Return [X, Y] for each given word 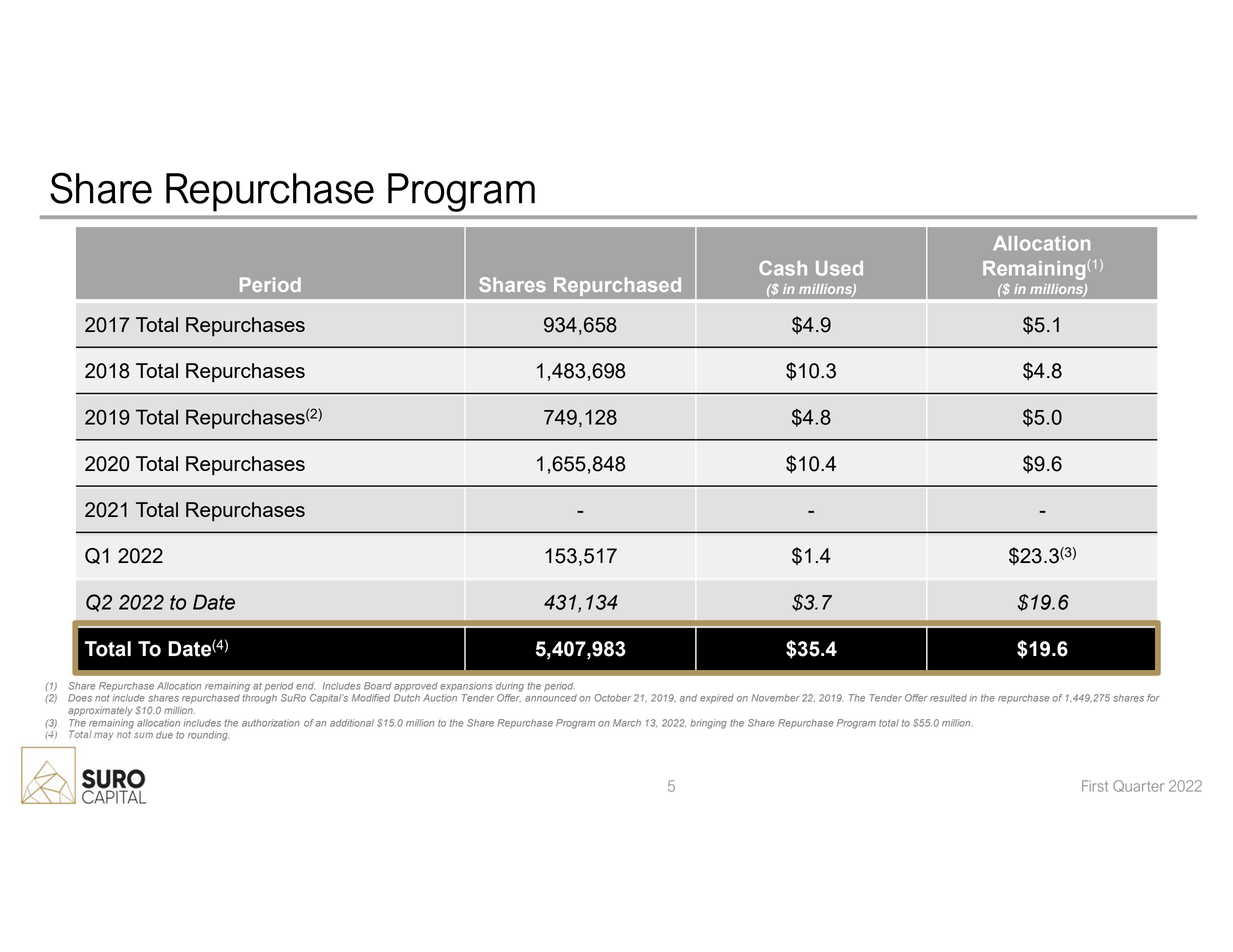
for [1153, 698]
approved [416, 687]
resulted [948, 698]
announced [551, 698]
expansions [466, 687]
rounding [208, 736]
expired [717, 698]
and [688, 698]
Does [80, 698]
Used [839, 268]
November [775, 698]
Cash [783, 268]
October [612, 698]
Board [377, 686]
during [510, 687]
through [259, 699]
